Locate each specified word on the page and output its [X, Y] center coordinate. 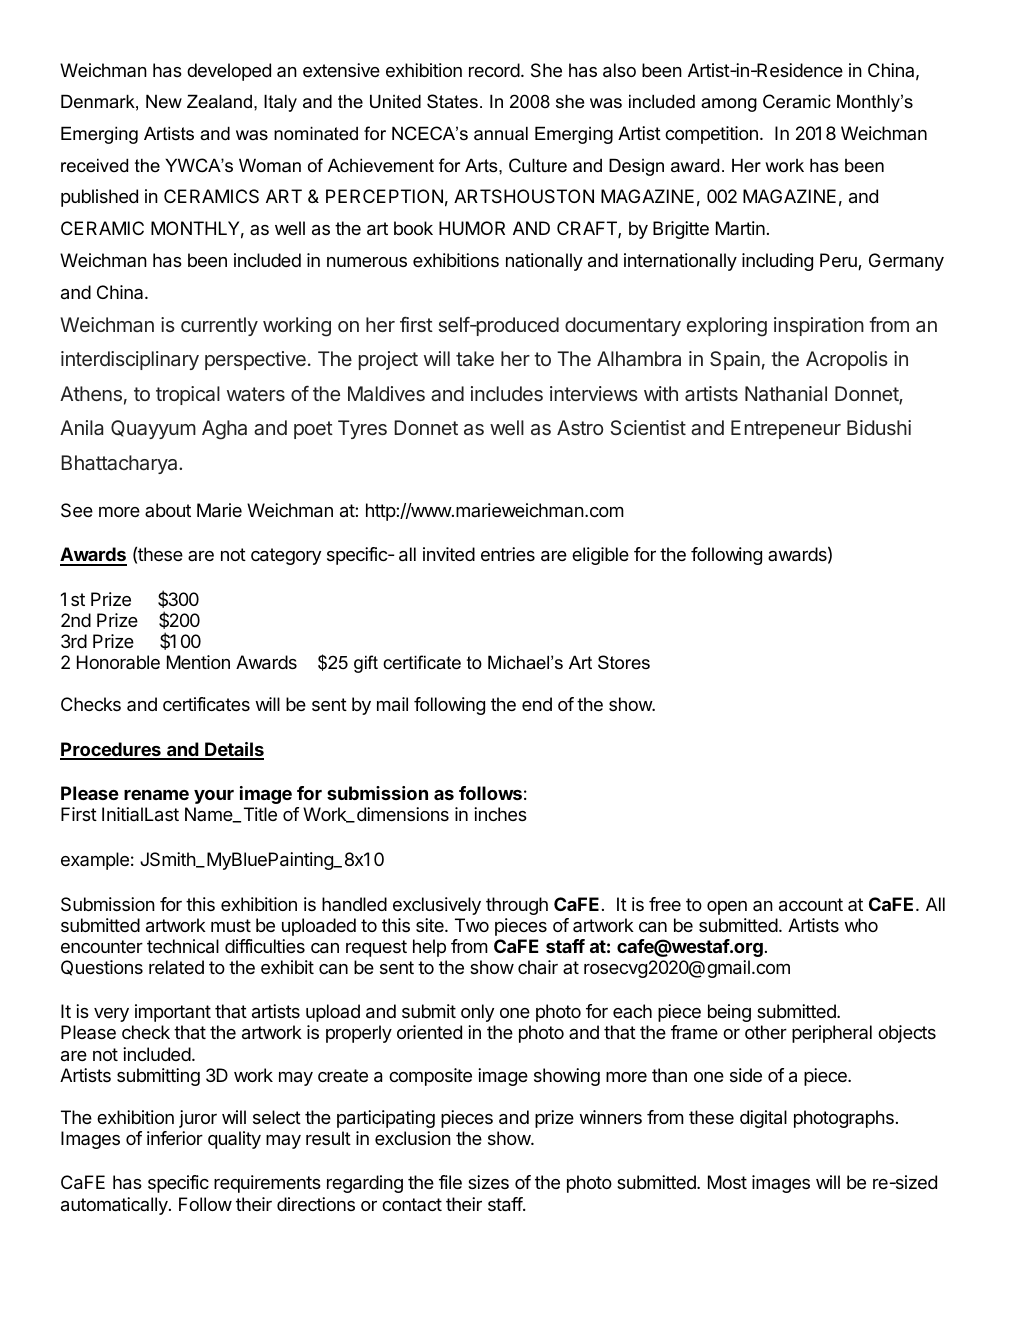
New [164, 101]
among [729, 105]
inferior [175, 1138]
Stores [624, 662]
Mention [198, 662]
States [452, 101]
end [537, 704]
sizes [488, 1182]
